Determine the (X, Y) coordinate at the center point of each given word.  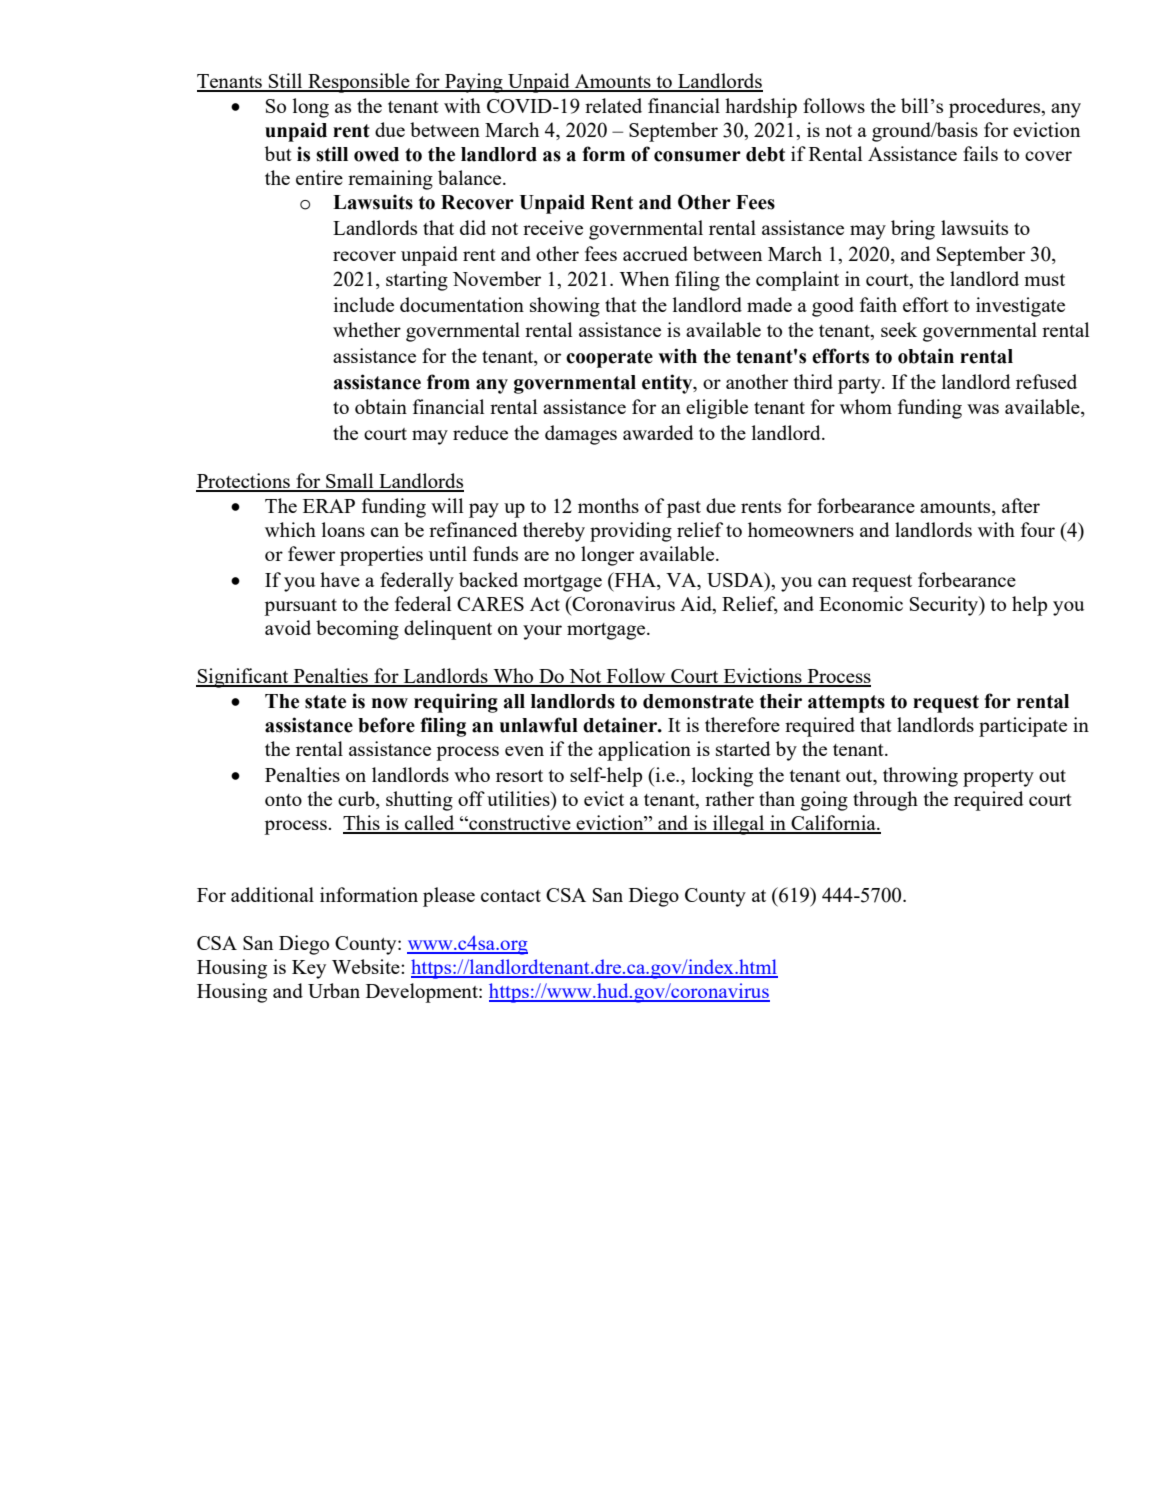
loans (343, 529)
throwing (920, 777)
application (644, 751)
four (1038, 529)
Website (367, 966)
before (386, 725)
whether (367, 329)
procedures (996, 108)
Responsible (359, 83)
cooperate (609, 359)
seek (899, 329)
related (613, 105)
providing (631, 532)
